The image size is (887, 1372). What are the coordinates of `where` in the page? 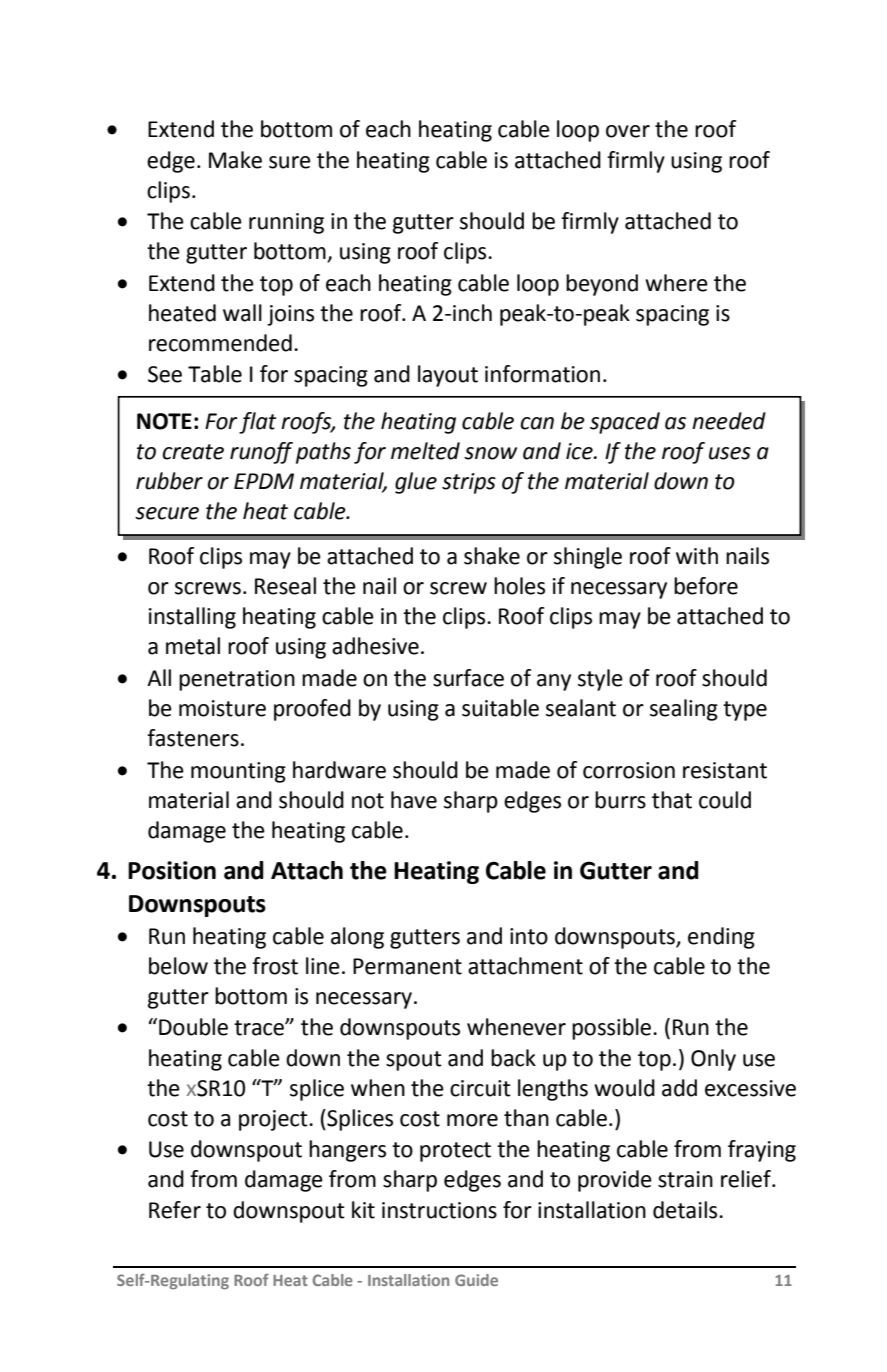 It's located at (676, 283).
